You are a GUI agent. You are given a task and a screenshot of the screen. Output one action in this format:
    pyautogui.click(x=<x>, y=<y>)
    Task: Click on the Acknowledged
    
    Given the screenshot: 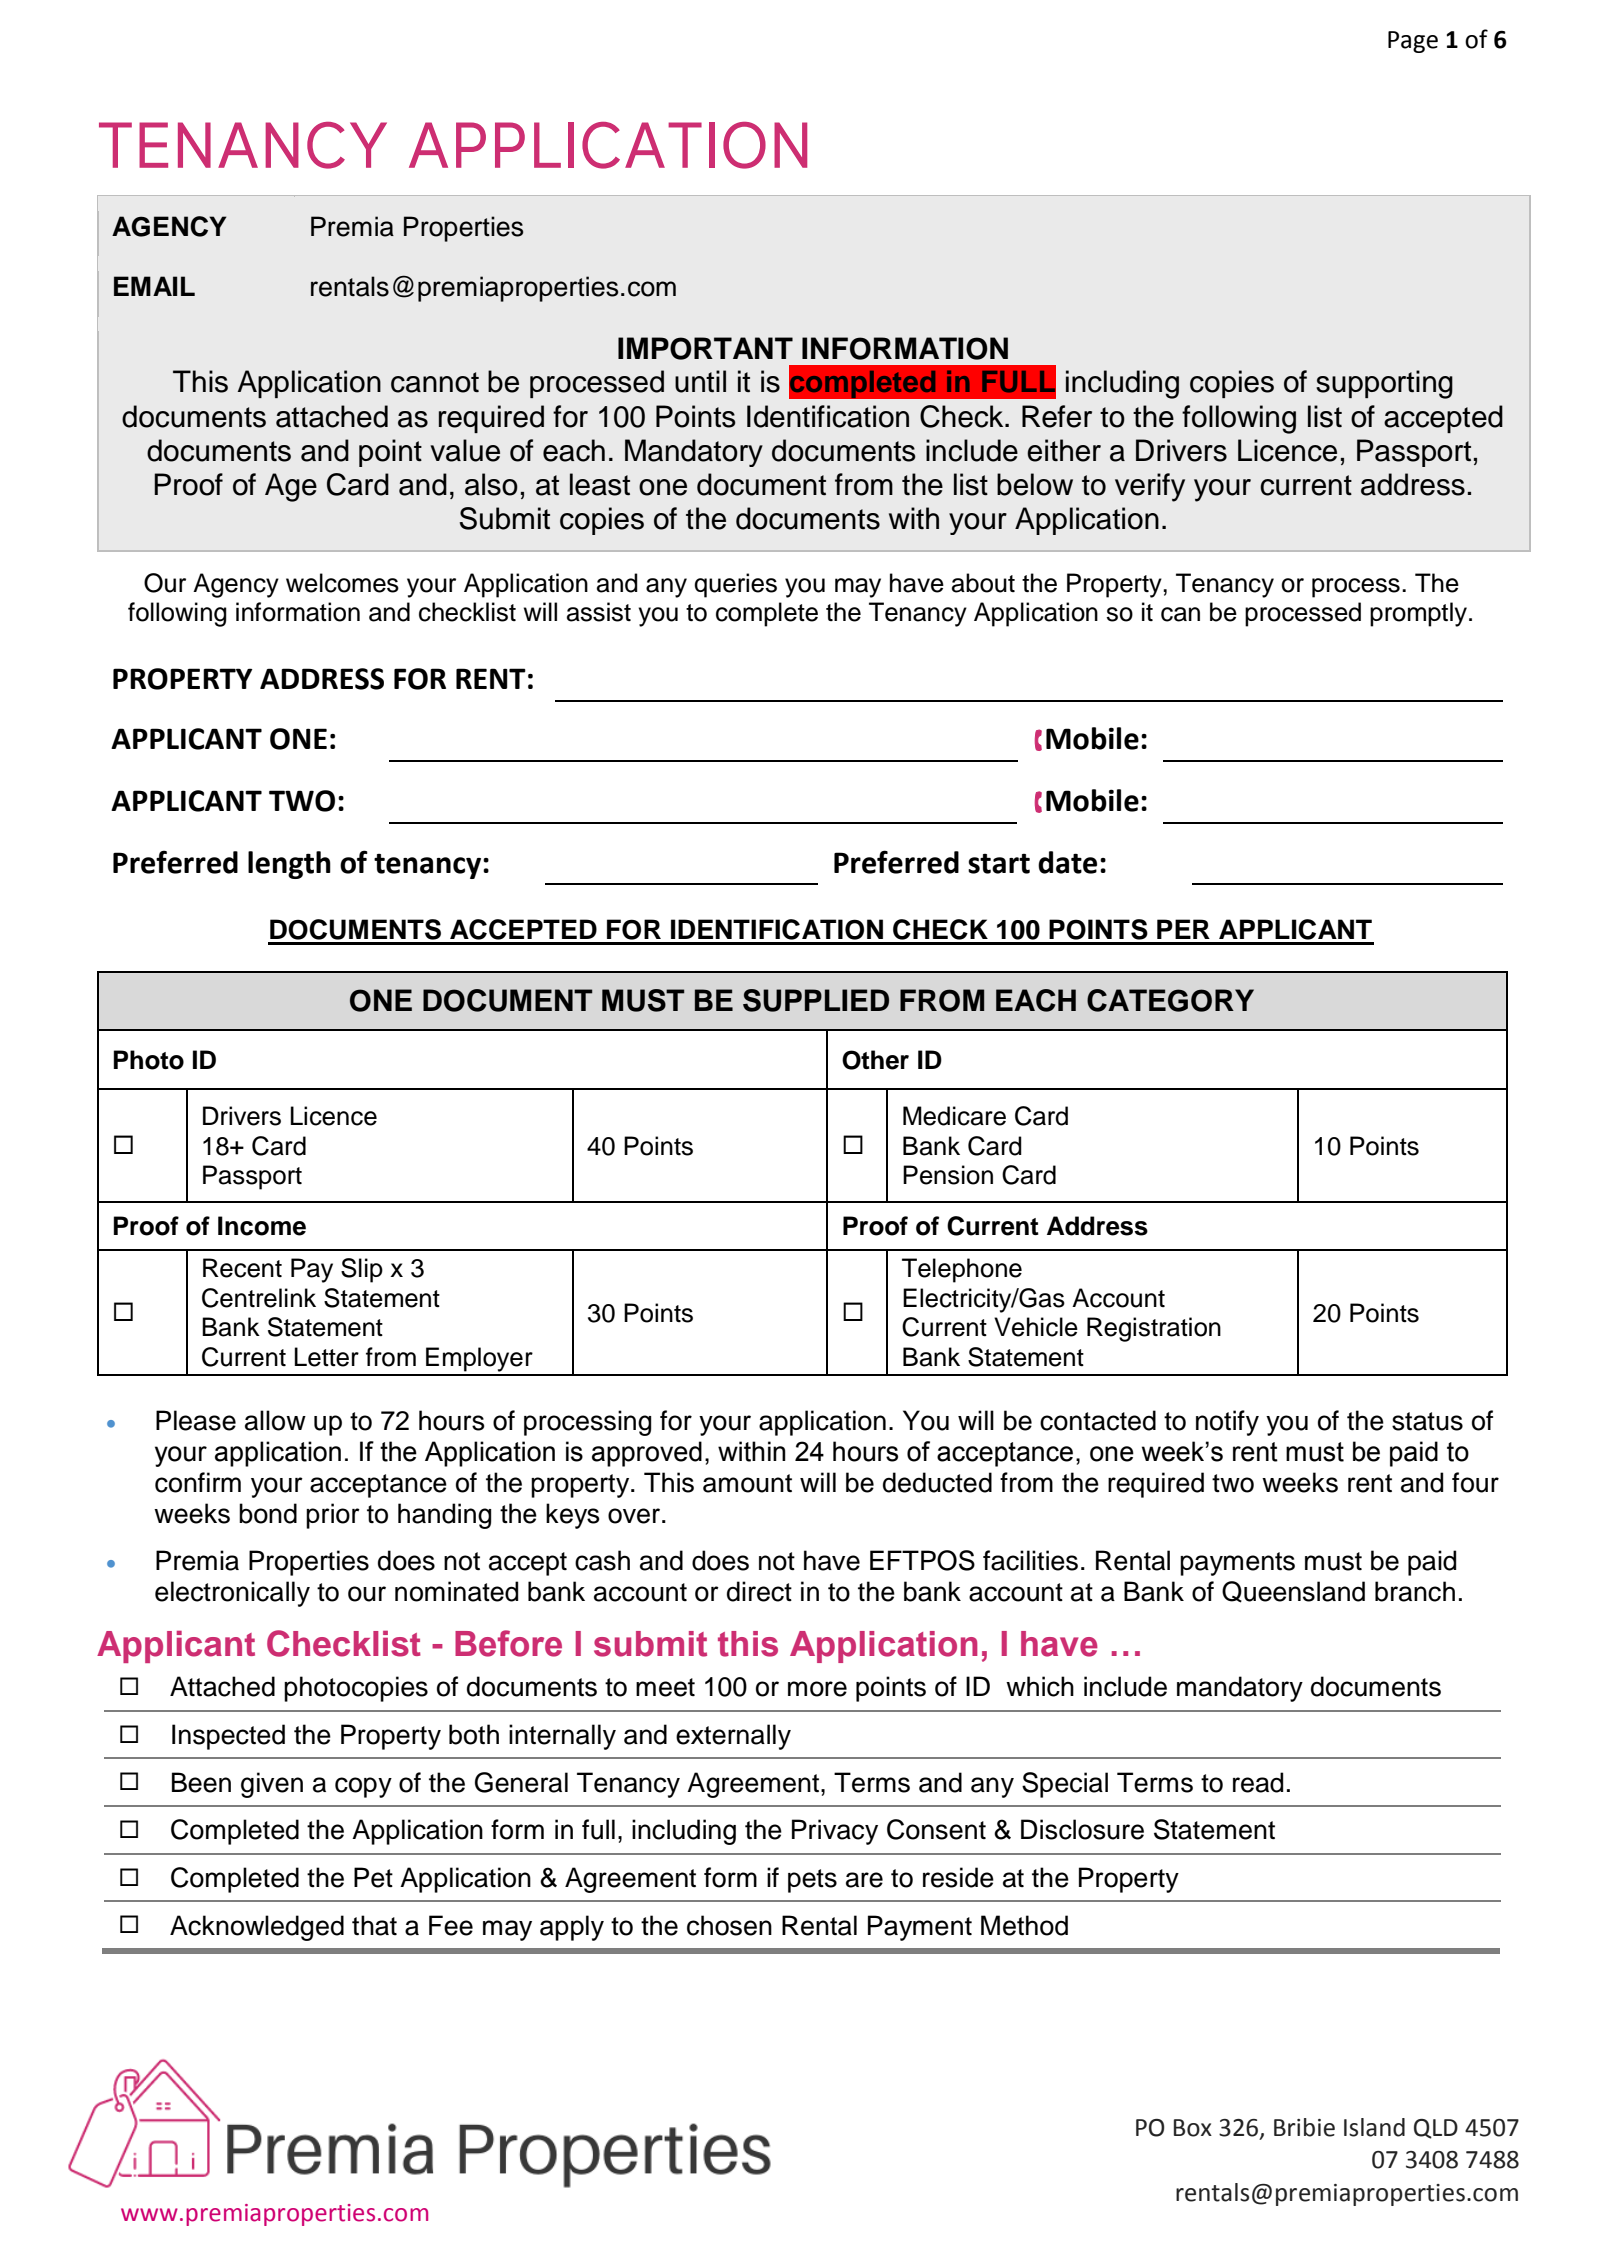 What is the action you would take?
    pyautogui.click(x=257, y=1928)
